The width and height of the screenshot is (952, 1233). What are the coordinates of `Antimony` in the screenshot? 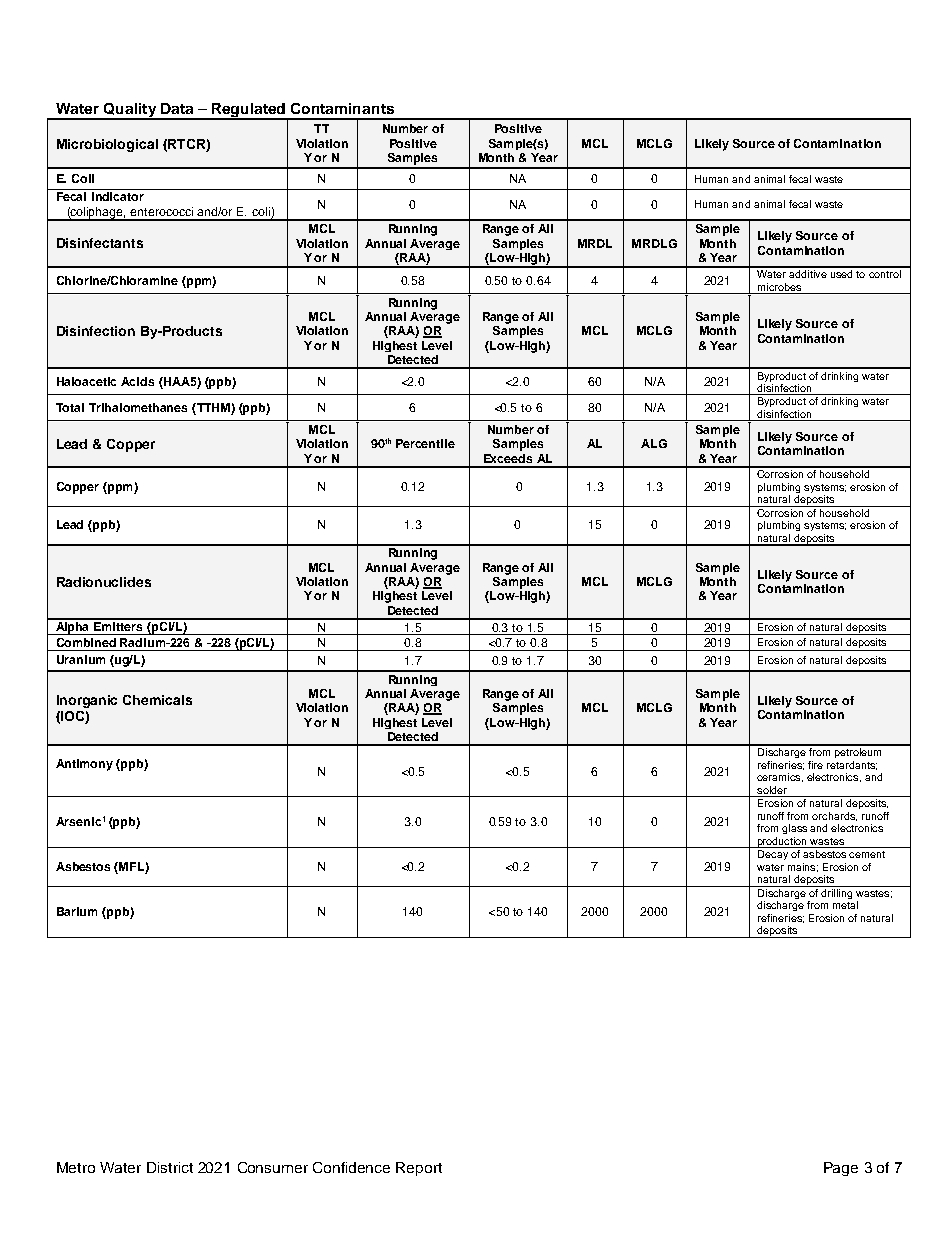 It's located at (84, 765).
